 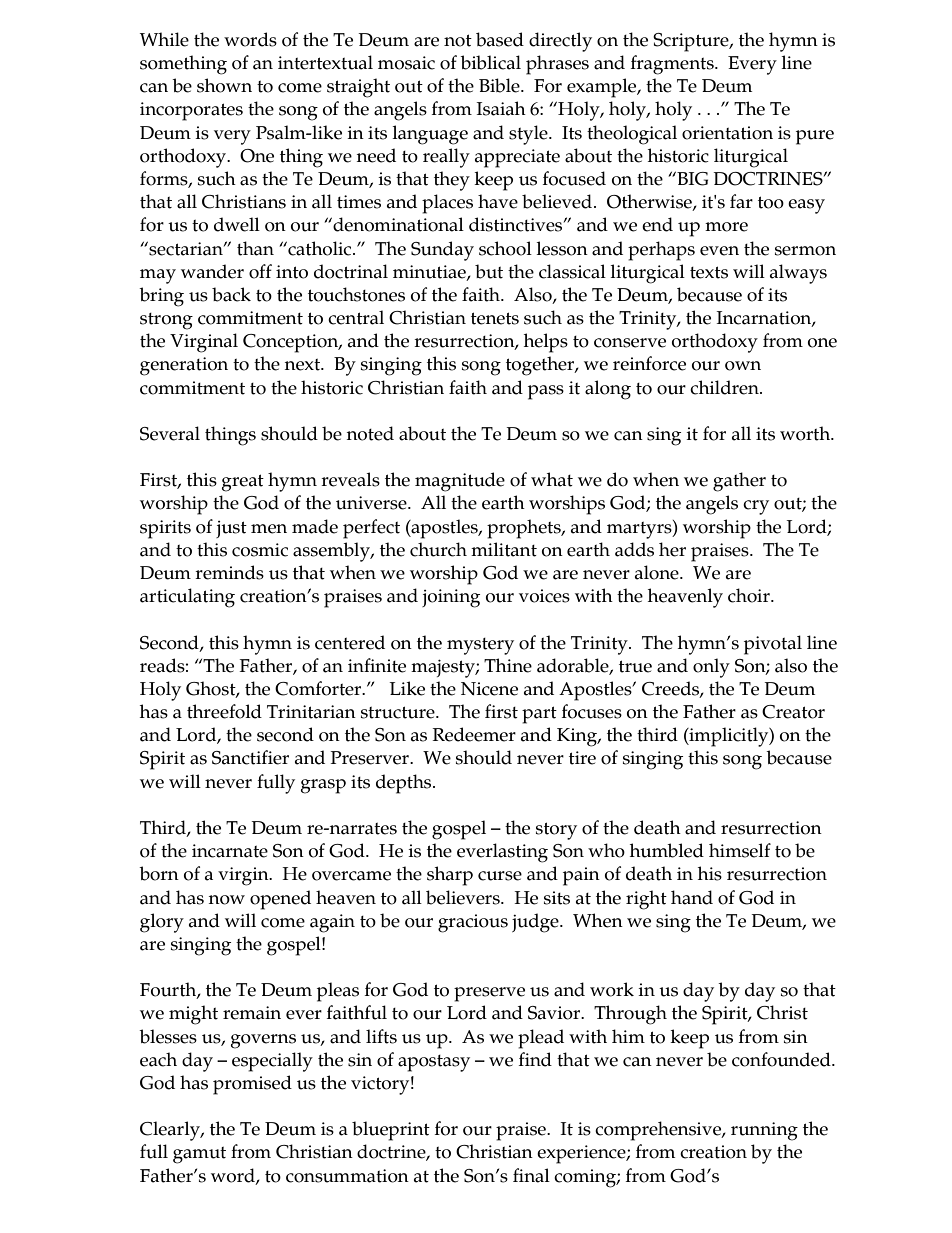 What do you see at coordinates (725, 387) in the page?
I see `children` at bounding box center [725, 387].
